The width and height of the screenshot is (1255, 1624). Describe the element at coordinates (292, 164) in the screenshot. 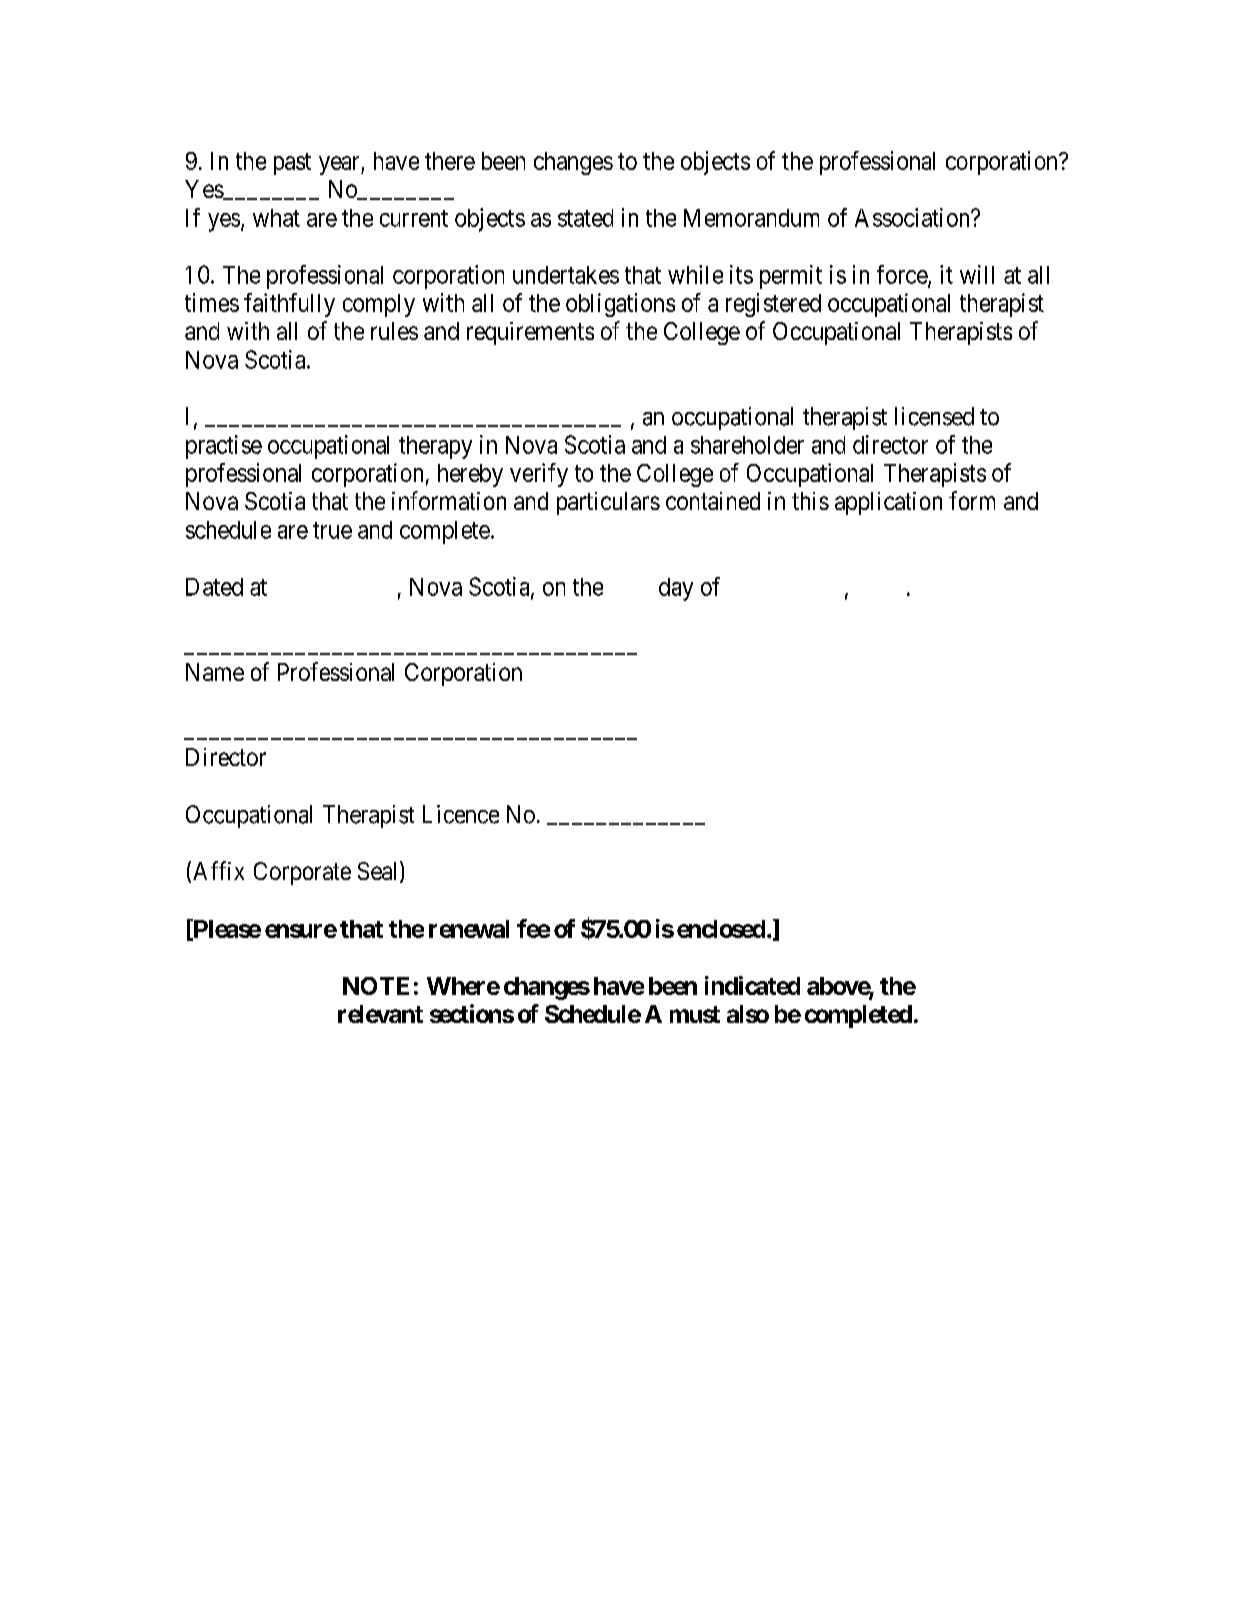

I see `past` at that location.
